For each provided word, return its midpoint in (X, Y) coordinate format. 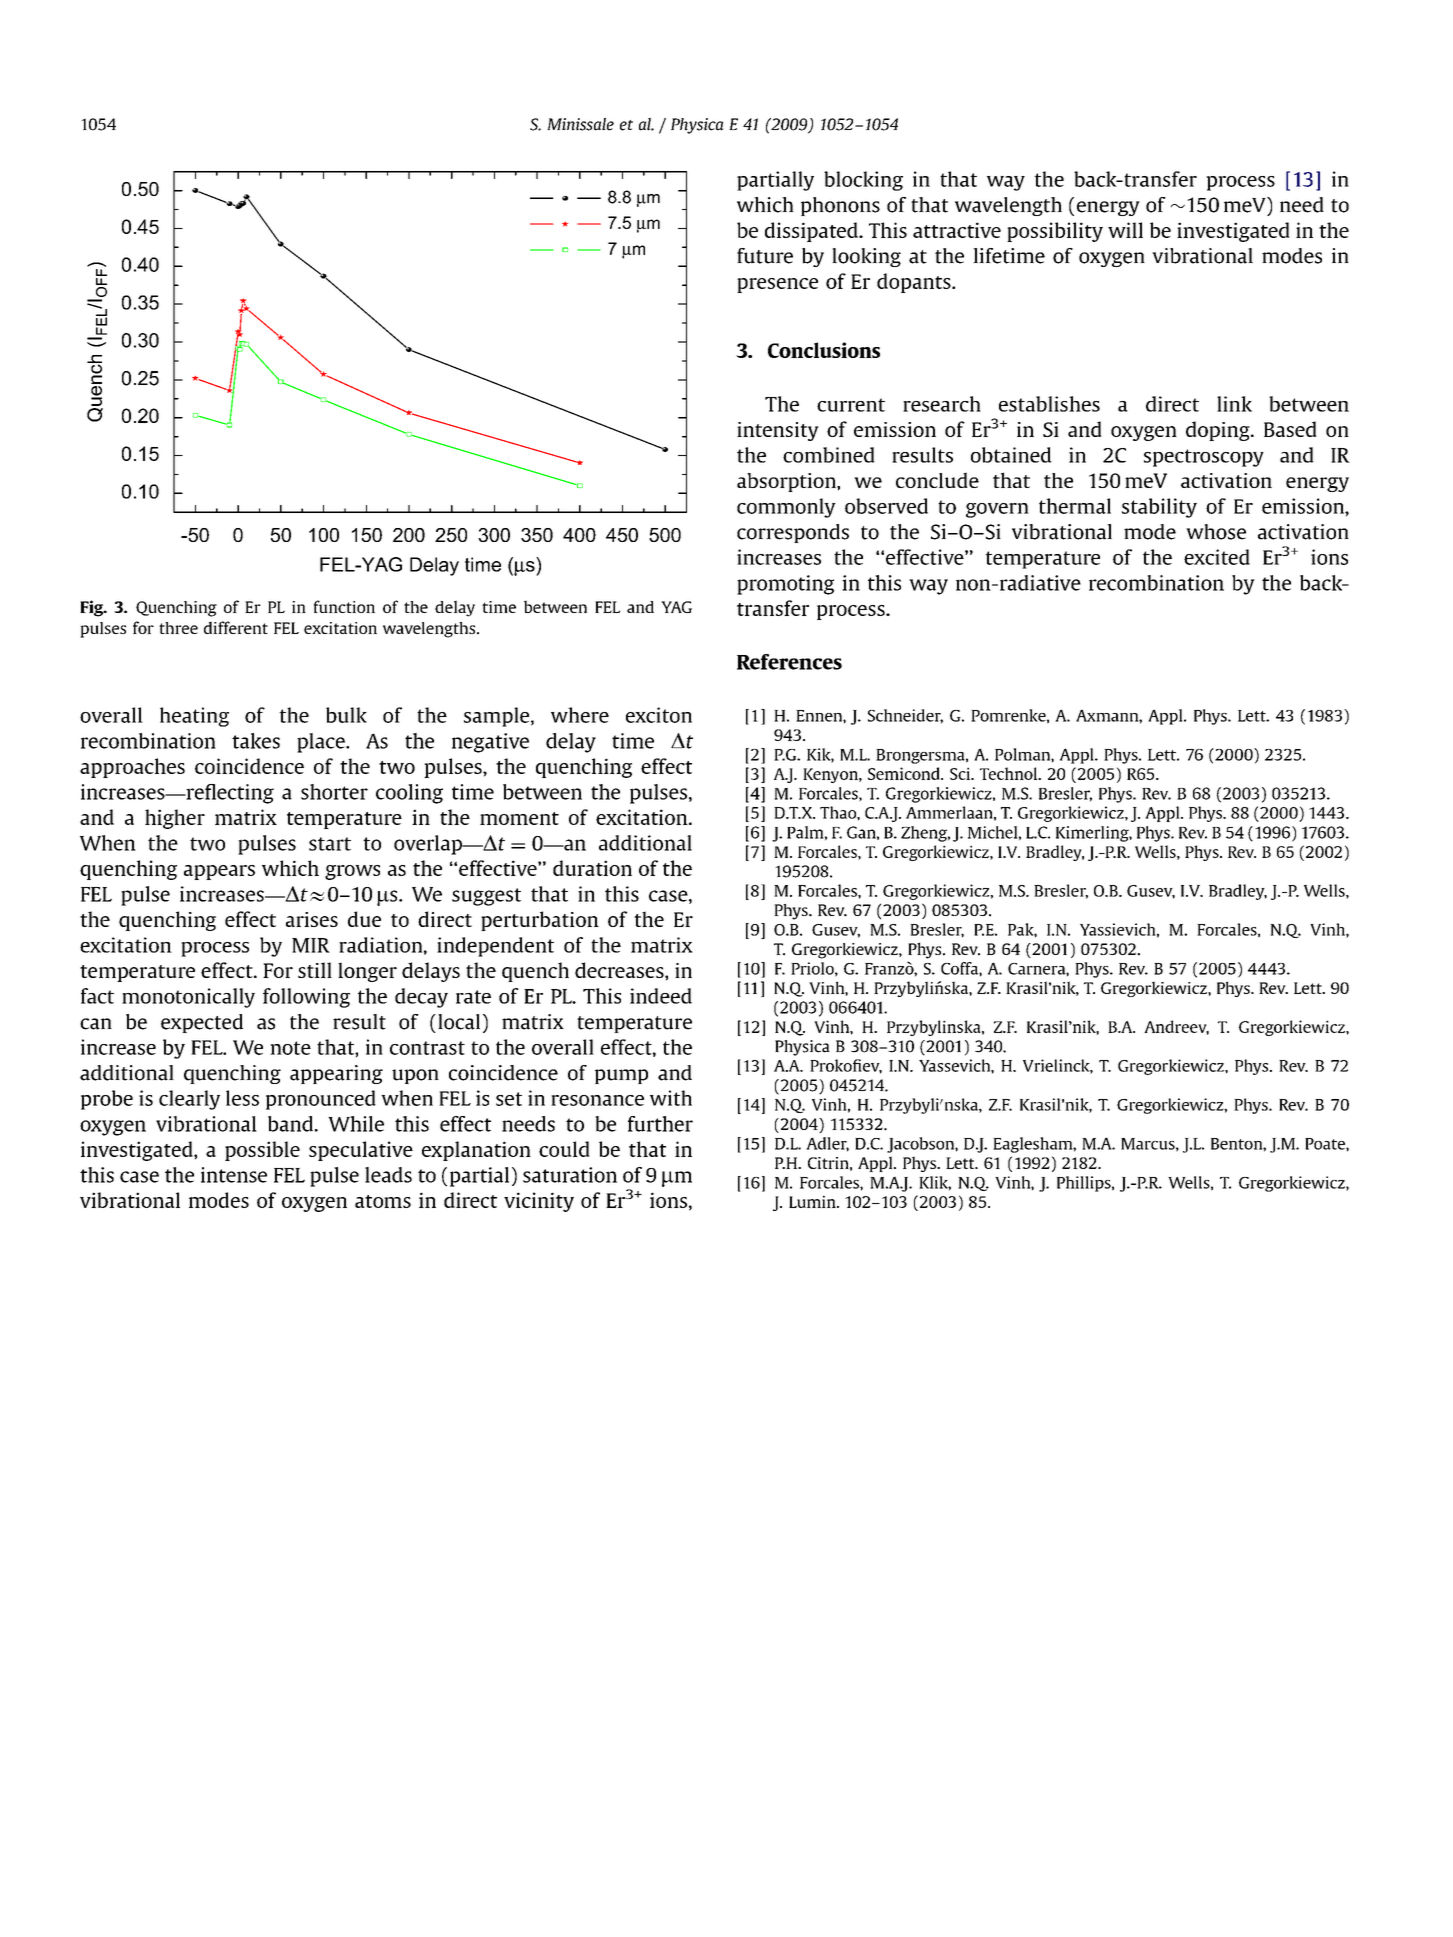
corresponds (793, 533)
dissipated (812, 232)
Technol (1010, 773)
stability (1159, 508)
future (765, 256)
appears (219, 872)
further (660, 1124)
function (344, 606)
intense (234, 1175)
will (1125, 230)
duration (592, 868)
